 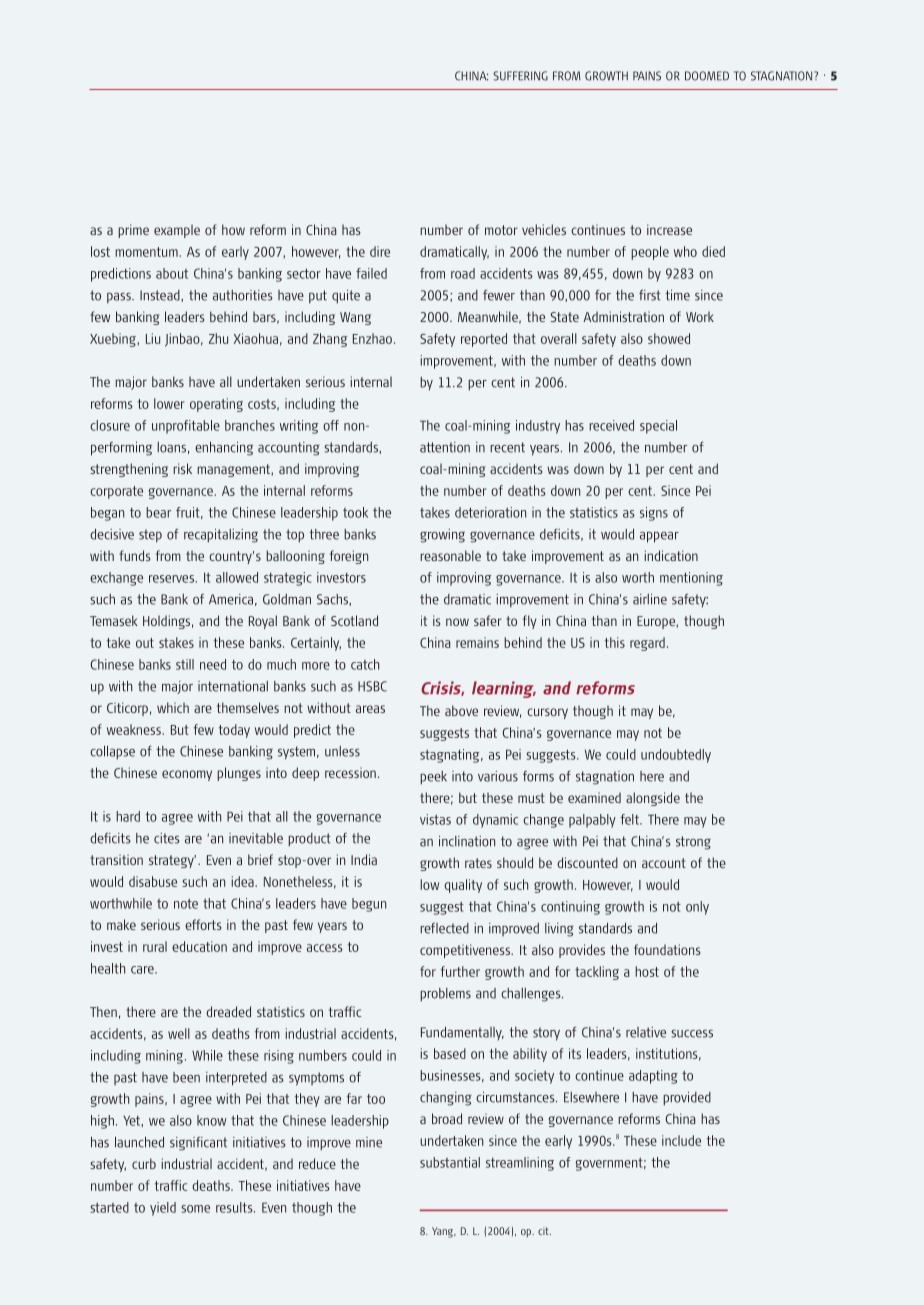 I want to click on DOOMED, so click(x=707, y=76).
